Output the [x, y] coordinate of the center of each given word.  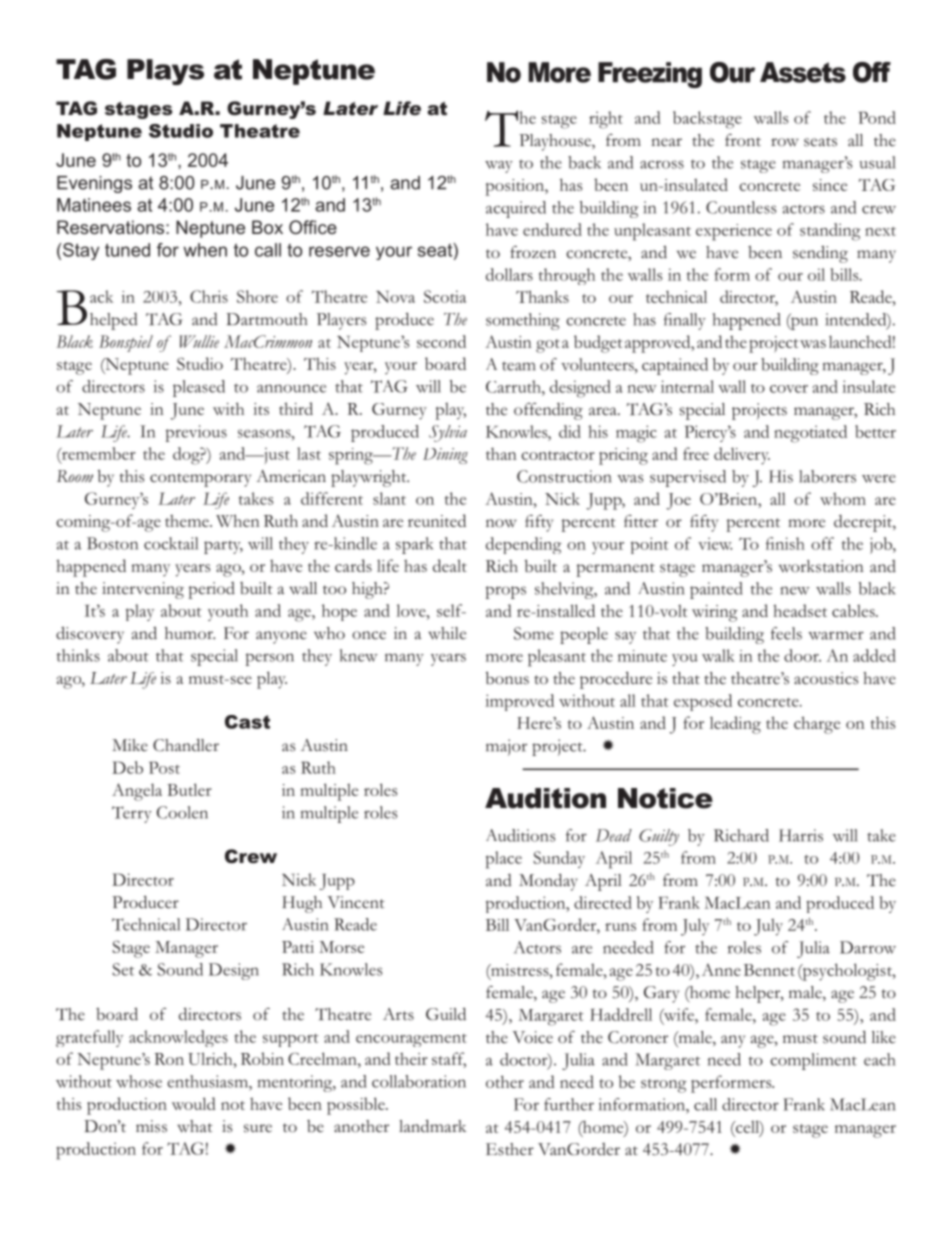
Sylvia [448, 433]
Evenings [94, 184]
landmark [432, 1126]
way [499, 167]
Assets [803, 72]
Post [164, 767]
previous [196, 433]
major [506, 747]
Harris [801, 835]
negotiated [810, 434]
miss [151, 1126]
